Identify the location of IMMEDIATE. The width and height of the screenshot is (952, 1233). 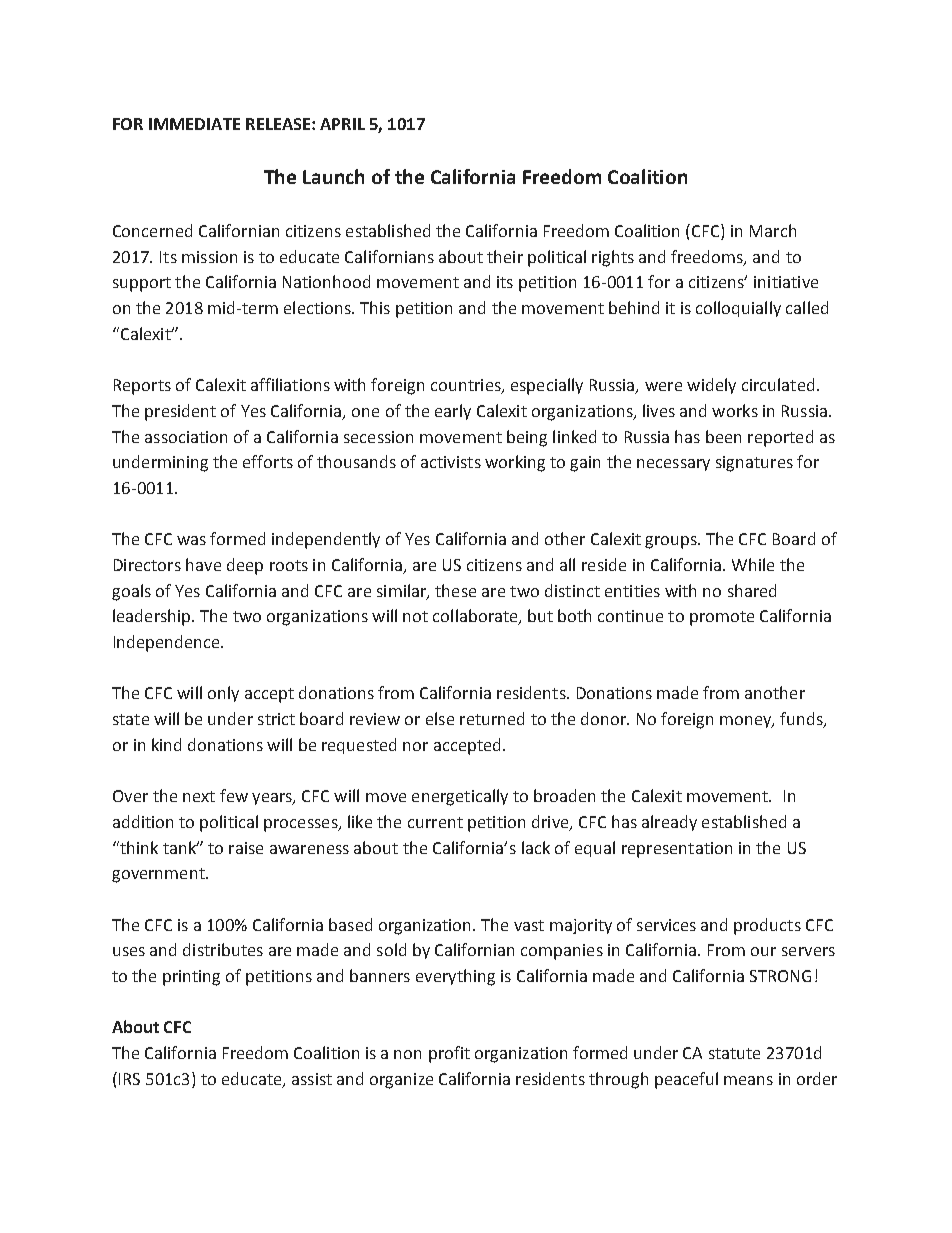
(194, 124).
